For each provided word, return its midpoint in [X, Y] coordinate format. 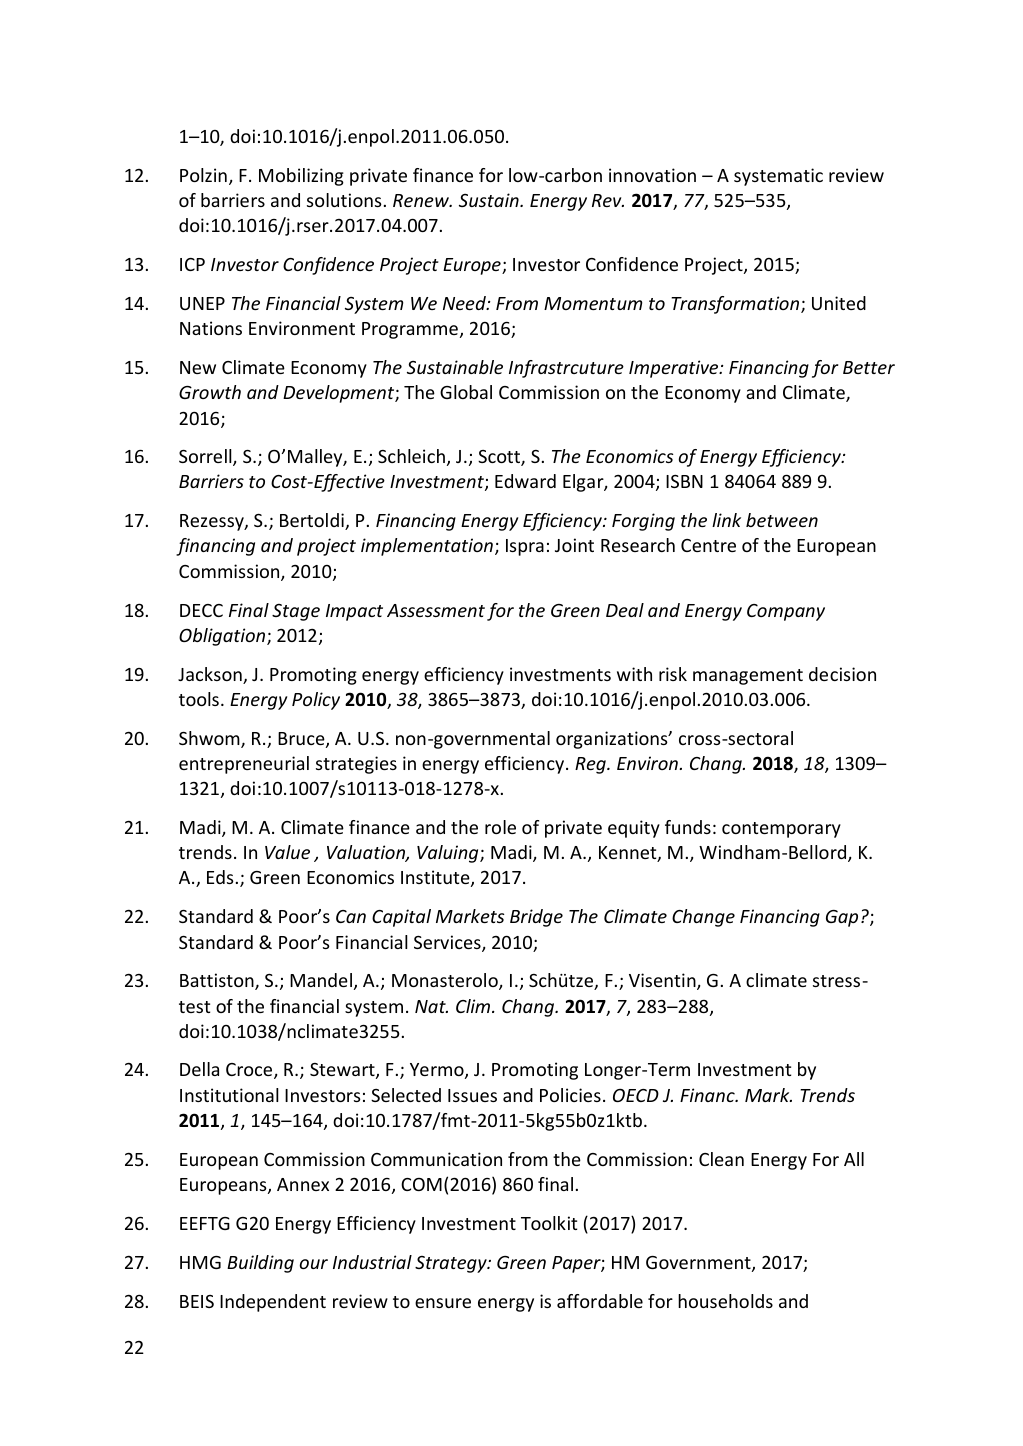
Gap [842, 918]
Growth [210, 392]
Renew [422, 200]
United [839, 303]
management [748, 677]
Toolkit [549, 1223]
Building [260, 1264]
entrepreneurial [244, 765]
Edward [525, 481]
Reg [591, 765]
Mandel [322, 981]
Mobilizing [301, 177]
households [725, 1301]
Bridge [536, 918]
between [782, 520]
